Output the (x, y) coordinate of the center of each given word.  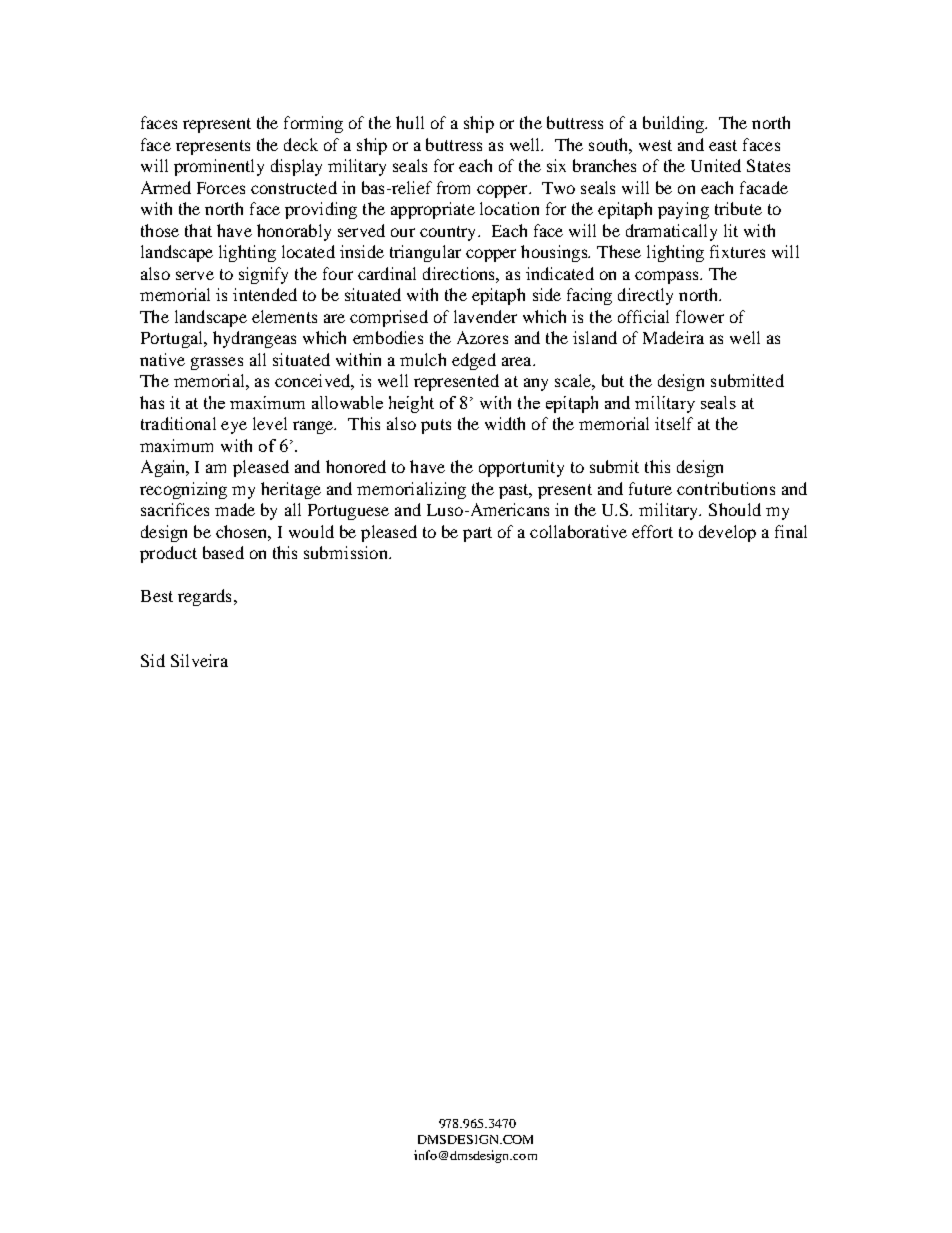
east (723, 145)
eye (234, 427)
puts (436, 426)
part (477, 534)
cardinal (387, 273)
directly (645, 296)
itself (674, 423)
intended (265, 294)
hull (410, 122)
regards (204, 597)
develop (727, 533)
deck (301, 144)
